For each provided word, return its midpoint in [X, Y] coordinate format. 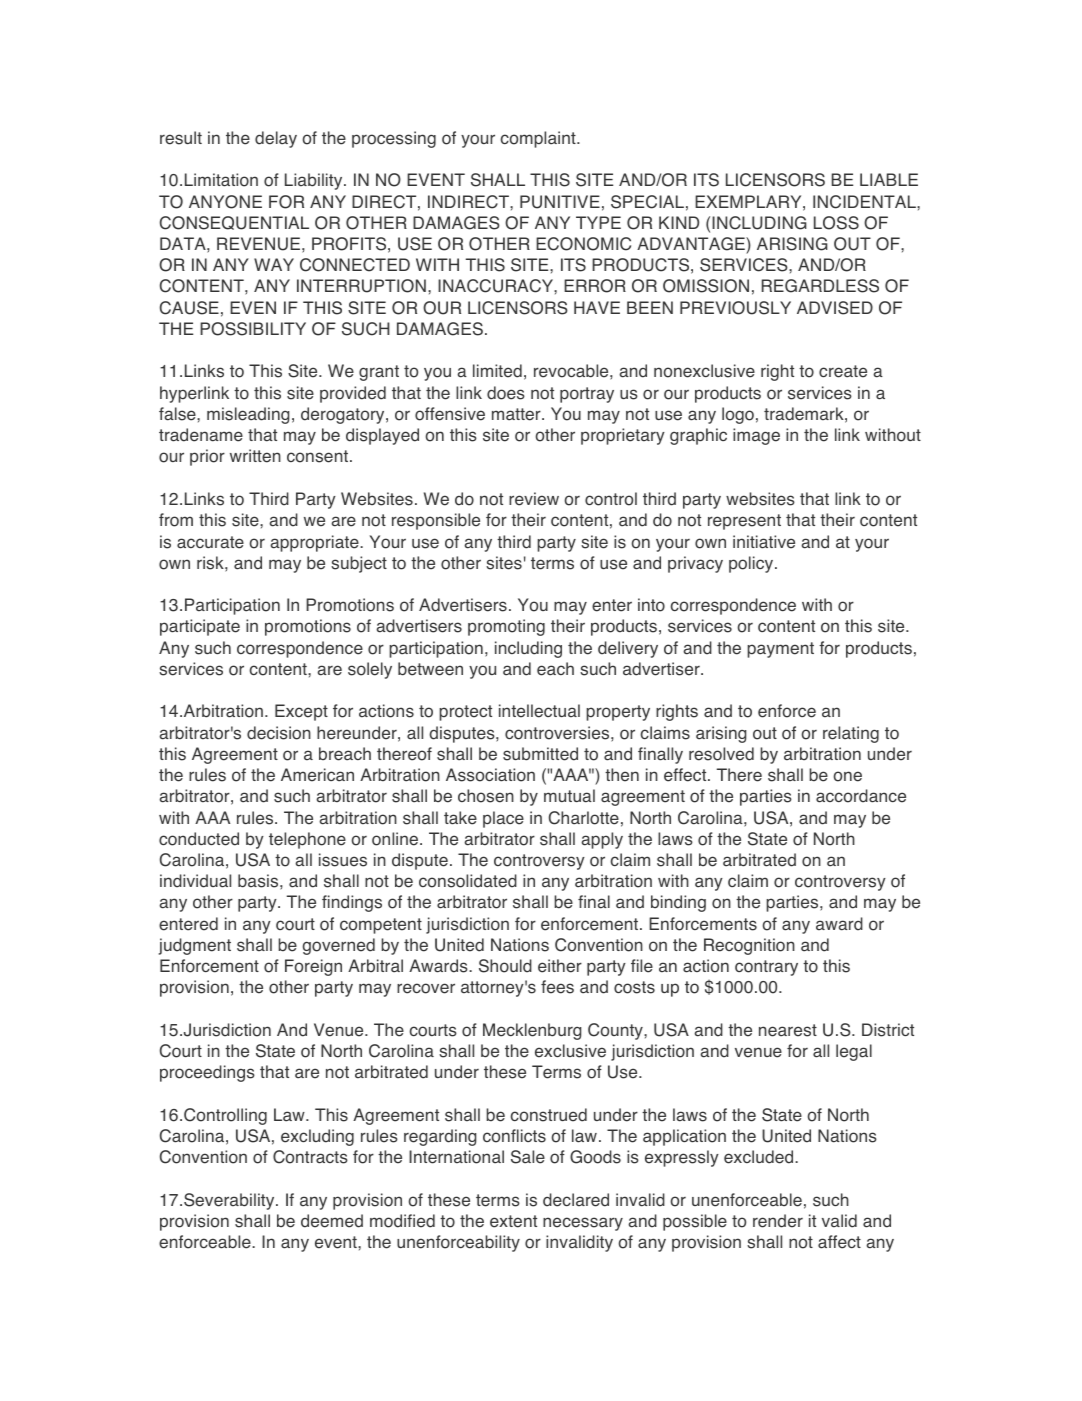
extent [513, 1221]
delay [276, 139]
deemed [332, 1221]
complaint [539, 139]
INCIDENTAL [865, 202]
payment [780, 650]
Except [301, 712]
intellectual [539, 711]
